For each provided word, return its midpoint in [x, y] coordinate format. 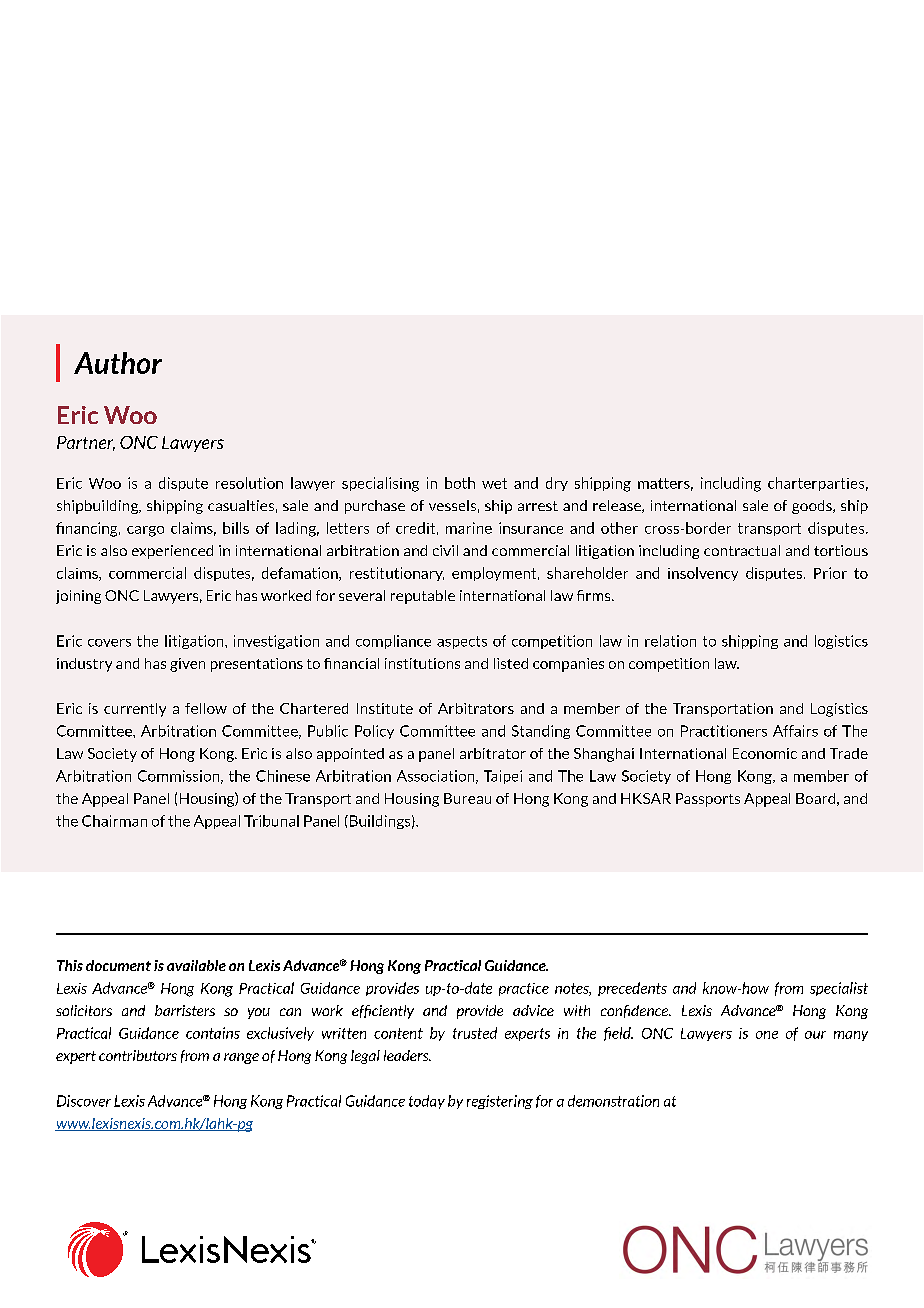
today [427, 1102]
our [815, 1035]
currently [135, 710]
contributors [138, 1055]
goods [813, 507]
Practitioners [724, 731]
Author [118, 363]
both [460, 483]
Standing [541, 732]
